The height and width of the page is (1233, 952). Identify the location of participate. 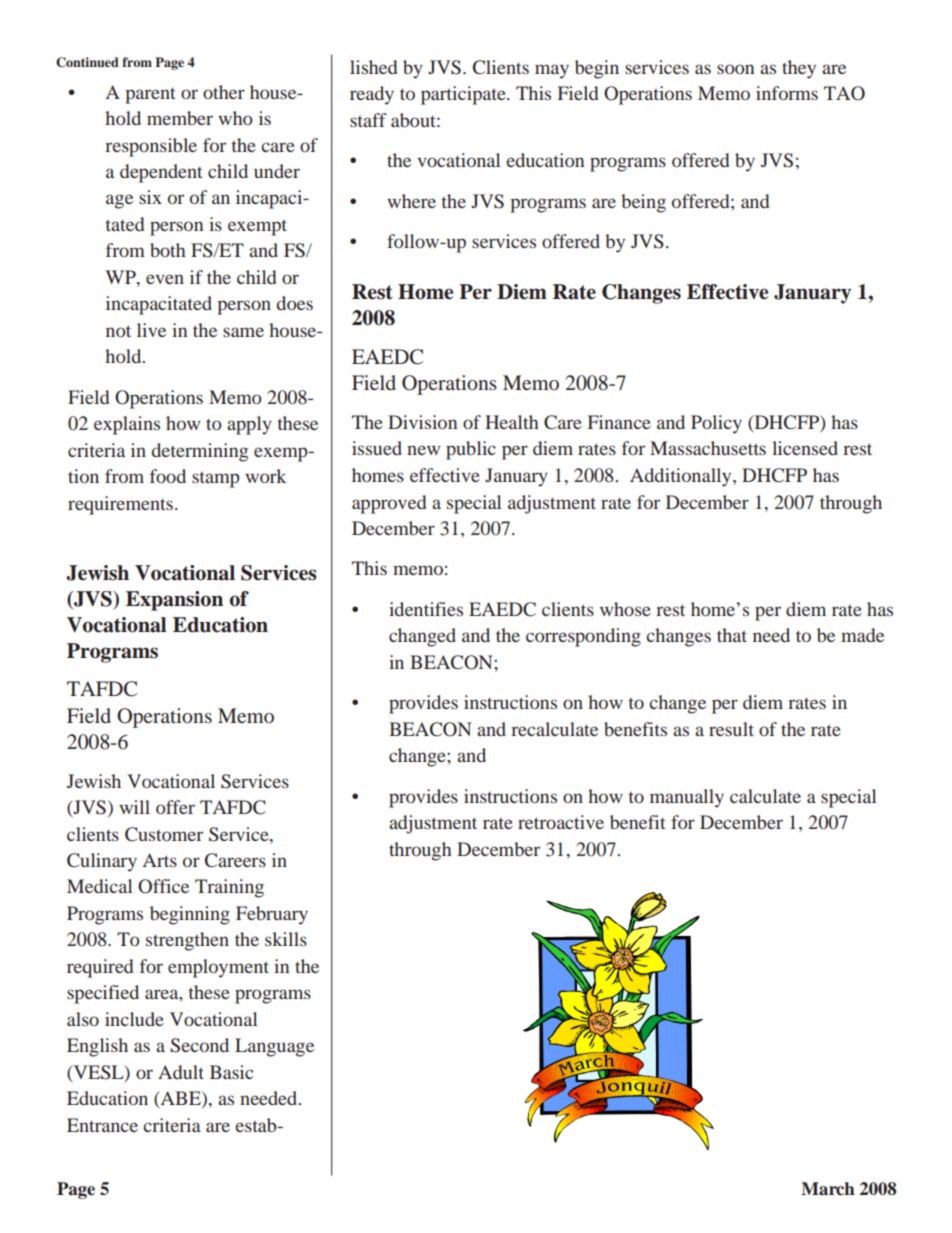
(464, 95).
